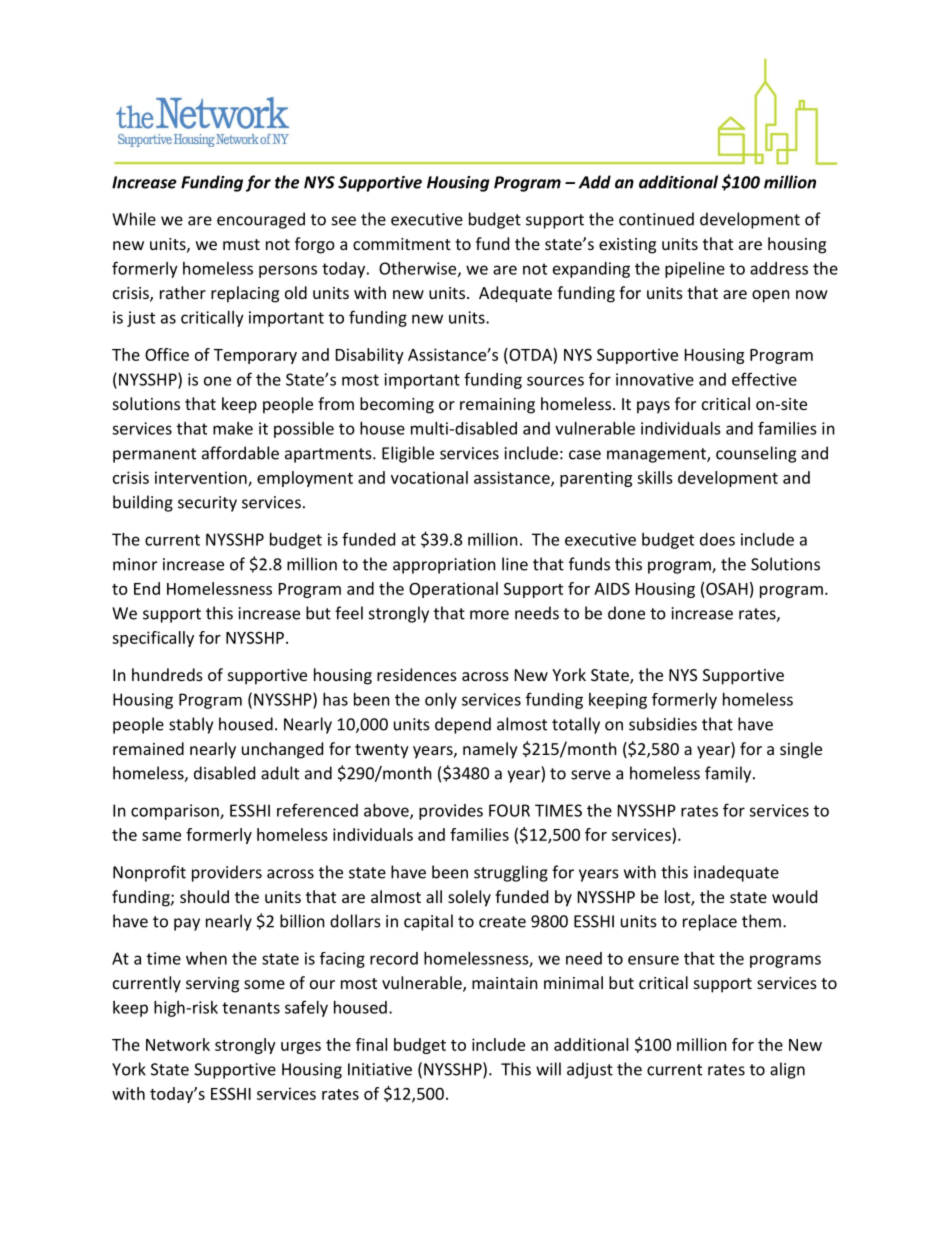  I want to click on must, so click(241, 244).
